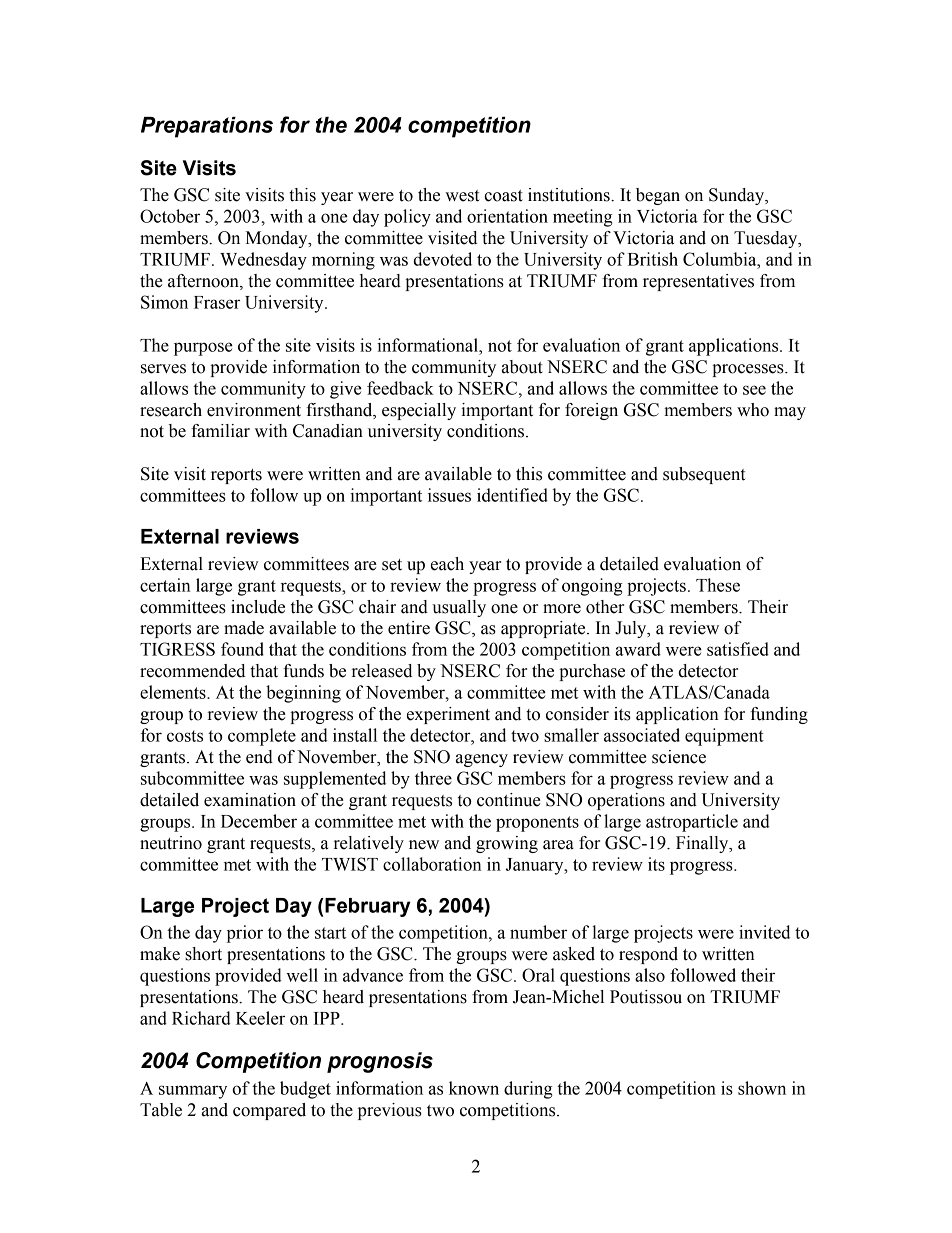 The image size is (952, 1233). What do you see at coordinates (250, 800) in the document?
I see `examination` at bounding box center [250, 800].
